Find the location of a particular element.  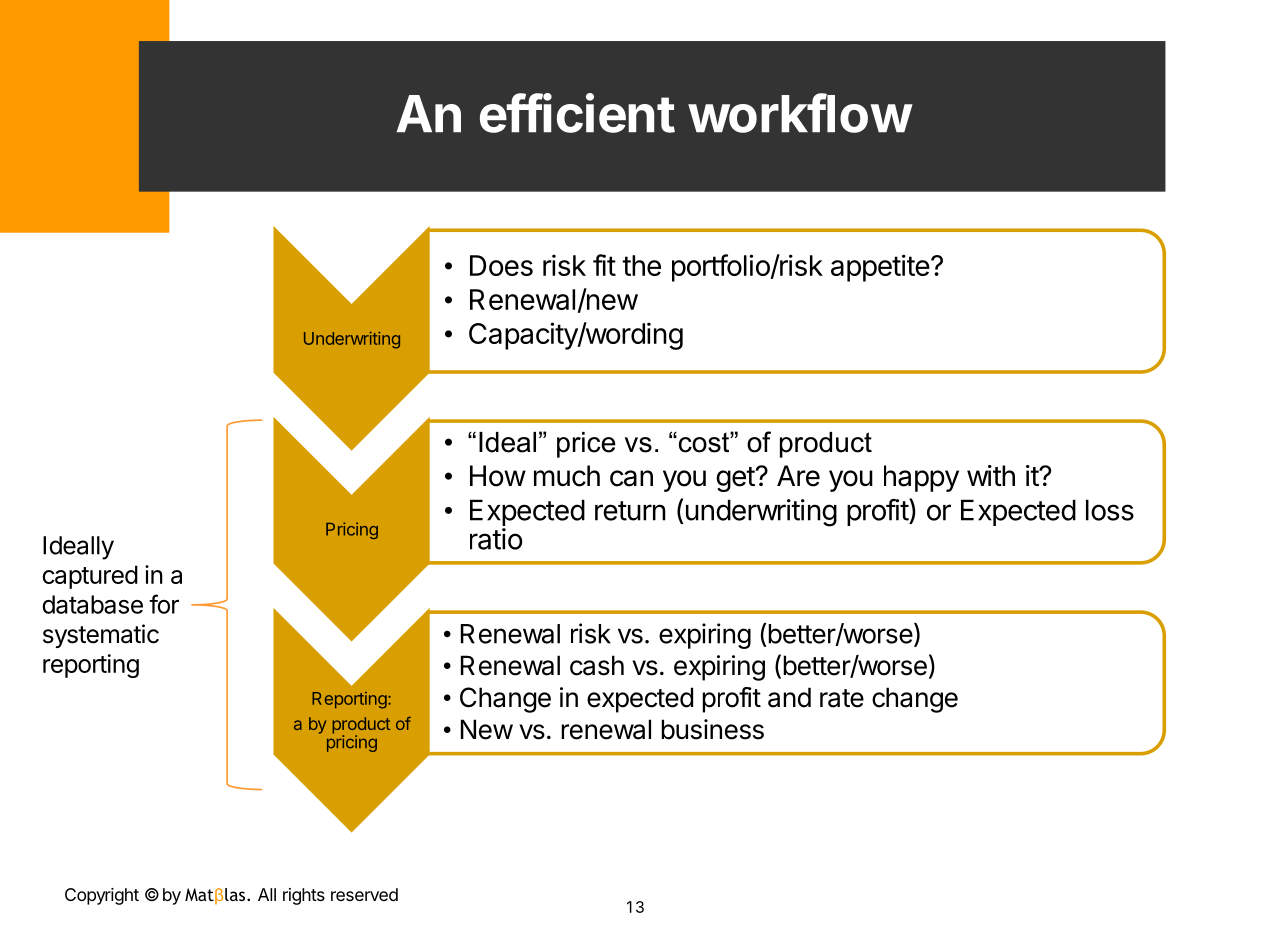

Does is located at coordinates (501, 265).
